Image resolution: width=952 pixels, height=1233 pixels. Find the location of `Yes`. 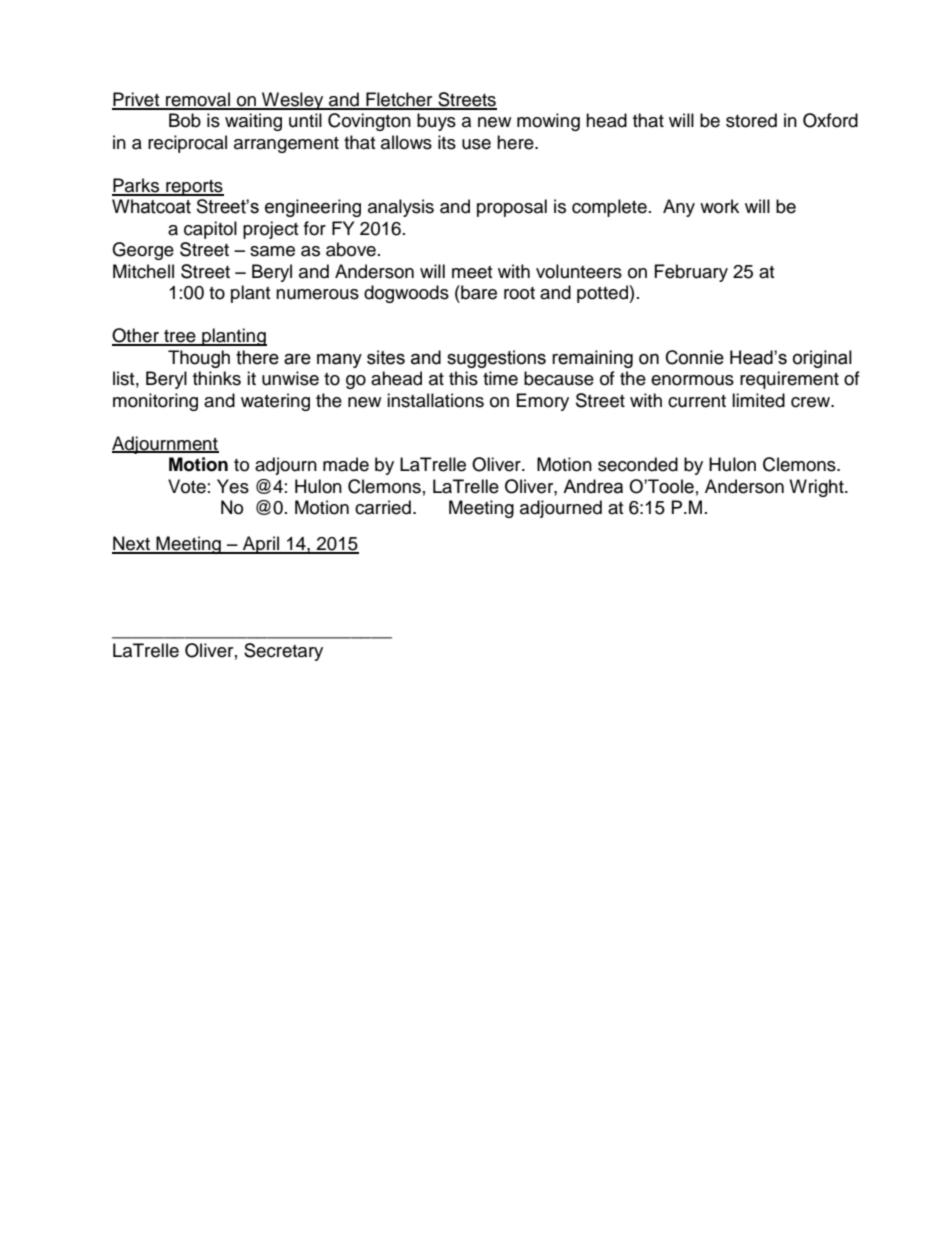

Yes is located at coordinates (233, 486).
